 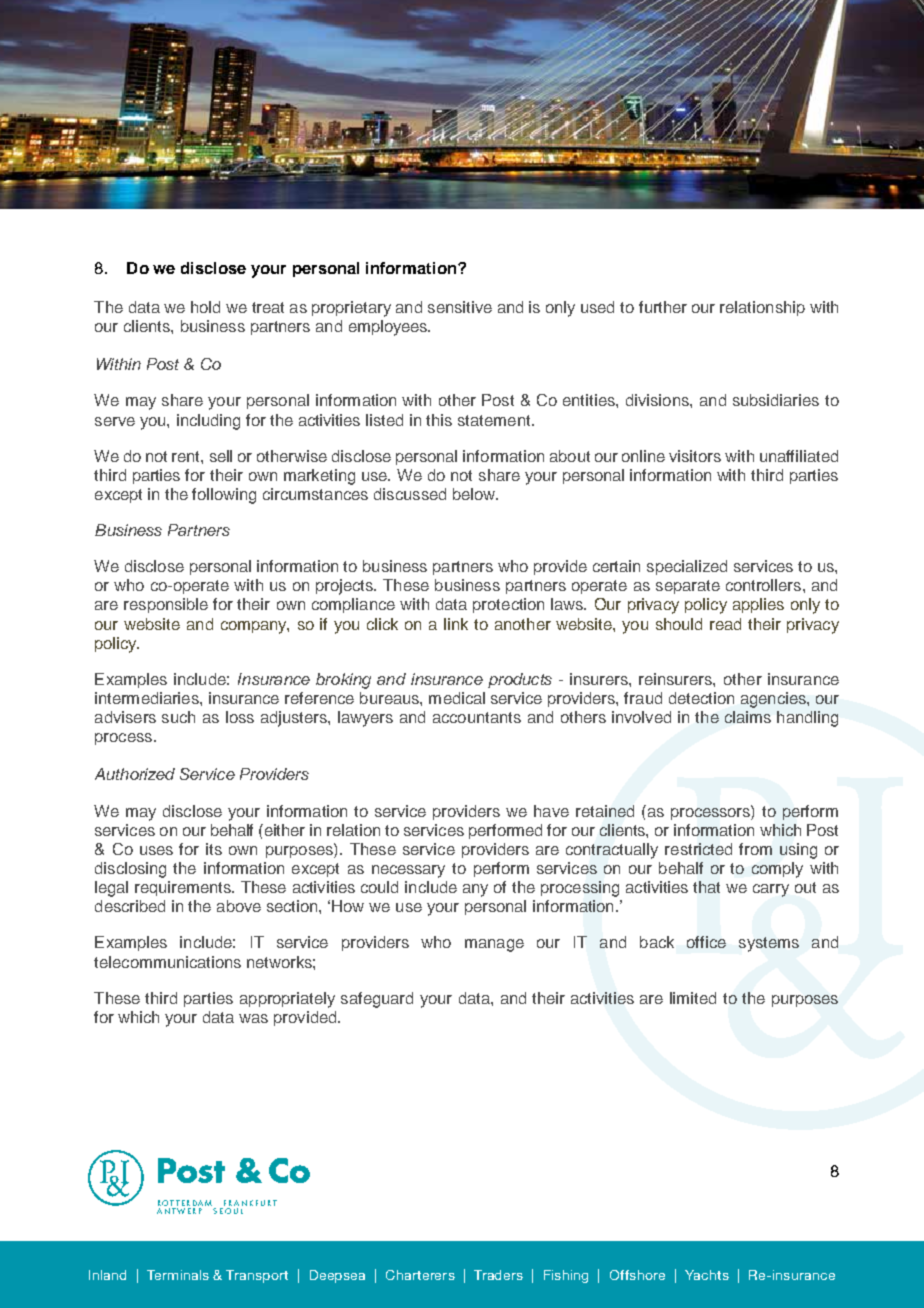 What do you see at coordinates (460, 307) in the image?
I see `sensitive` at bounding box center [460, 307].
